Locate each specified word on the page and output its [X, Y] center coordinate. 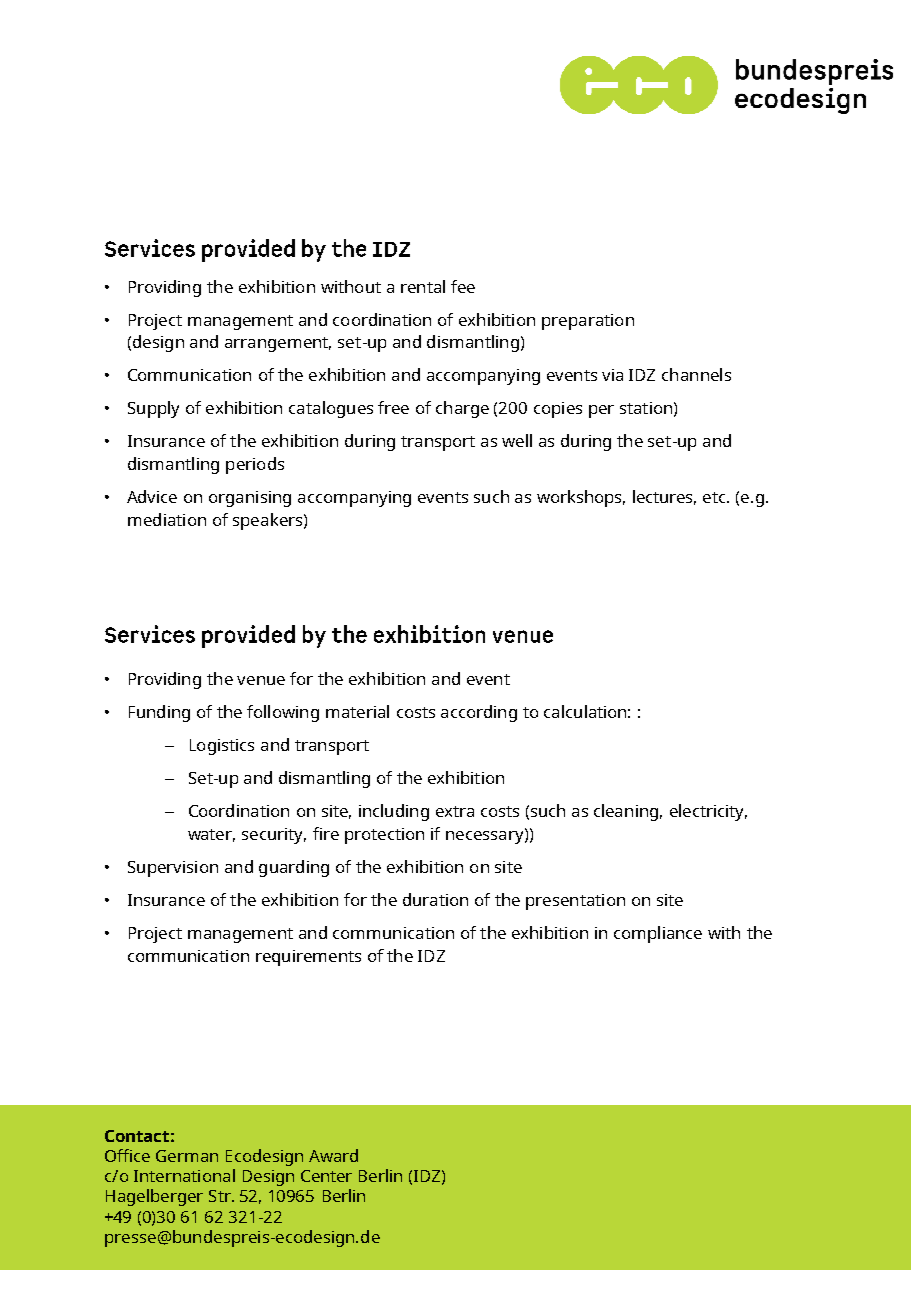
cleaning [626, 812]
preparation [588, 322]
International [184, 1175]
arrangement [278, 344]
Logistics [222, 747]
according [479, 713]
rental [423, 286]
